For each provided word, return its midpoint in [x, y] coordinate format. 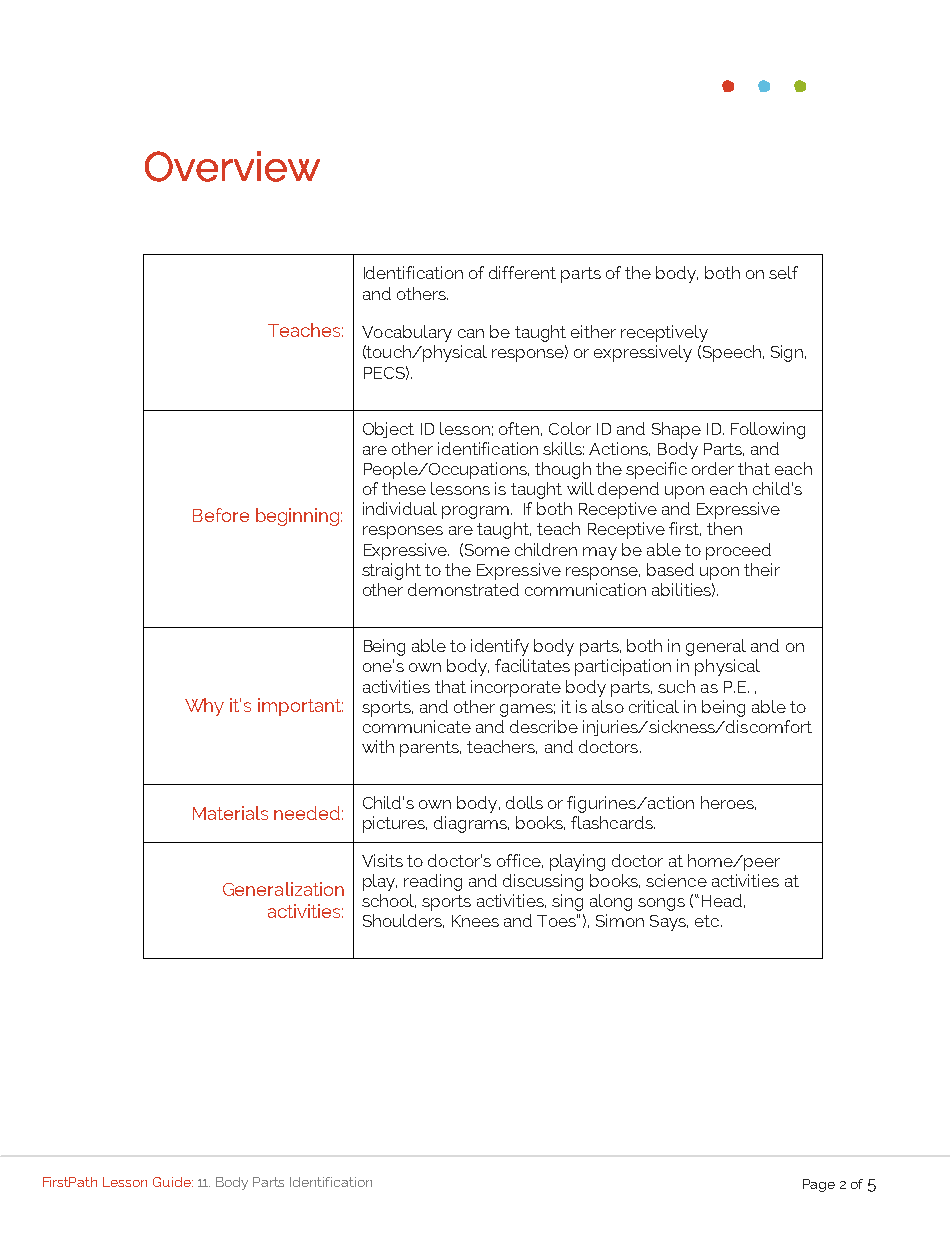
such [676, 686]
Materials [230, 813]
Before [221, 515]
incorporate [516, 688]
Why [204, 707]
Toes [557, 920]
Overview [232, 166]
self [783, 272]
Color [570, 428]
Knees [475, 921]
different [522, 272]
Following [768, 430]
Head [722, 900]
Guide [173, 1182]
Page [819, 1185]
